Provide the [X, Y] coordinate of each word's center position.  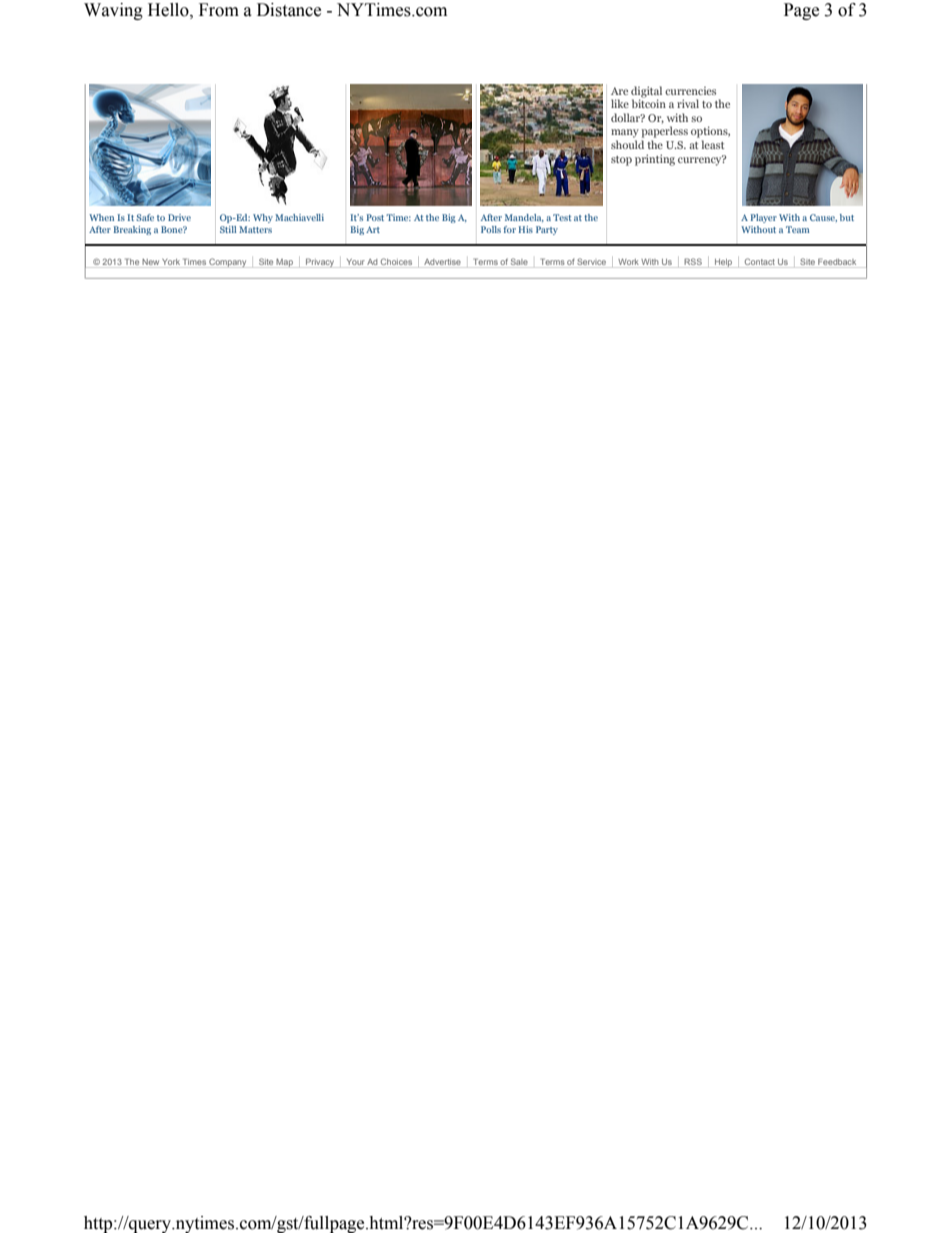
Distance [289, 10]
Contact [760, 261]
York [171, 262]
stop [621, 161]
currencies [690, 91]
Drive [179, 217]
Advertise [442, 262]
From [219, 10]
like [620, 103]
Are [619, 91]
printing [655, 160]
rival [688, 103]
